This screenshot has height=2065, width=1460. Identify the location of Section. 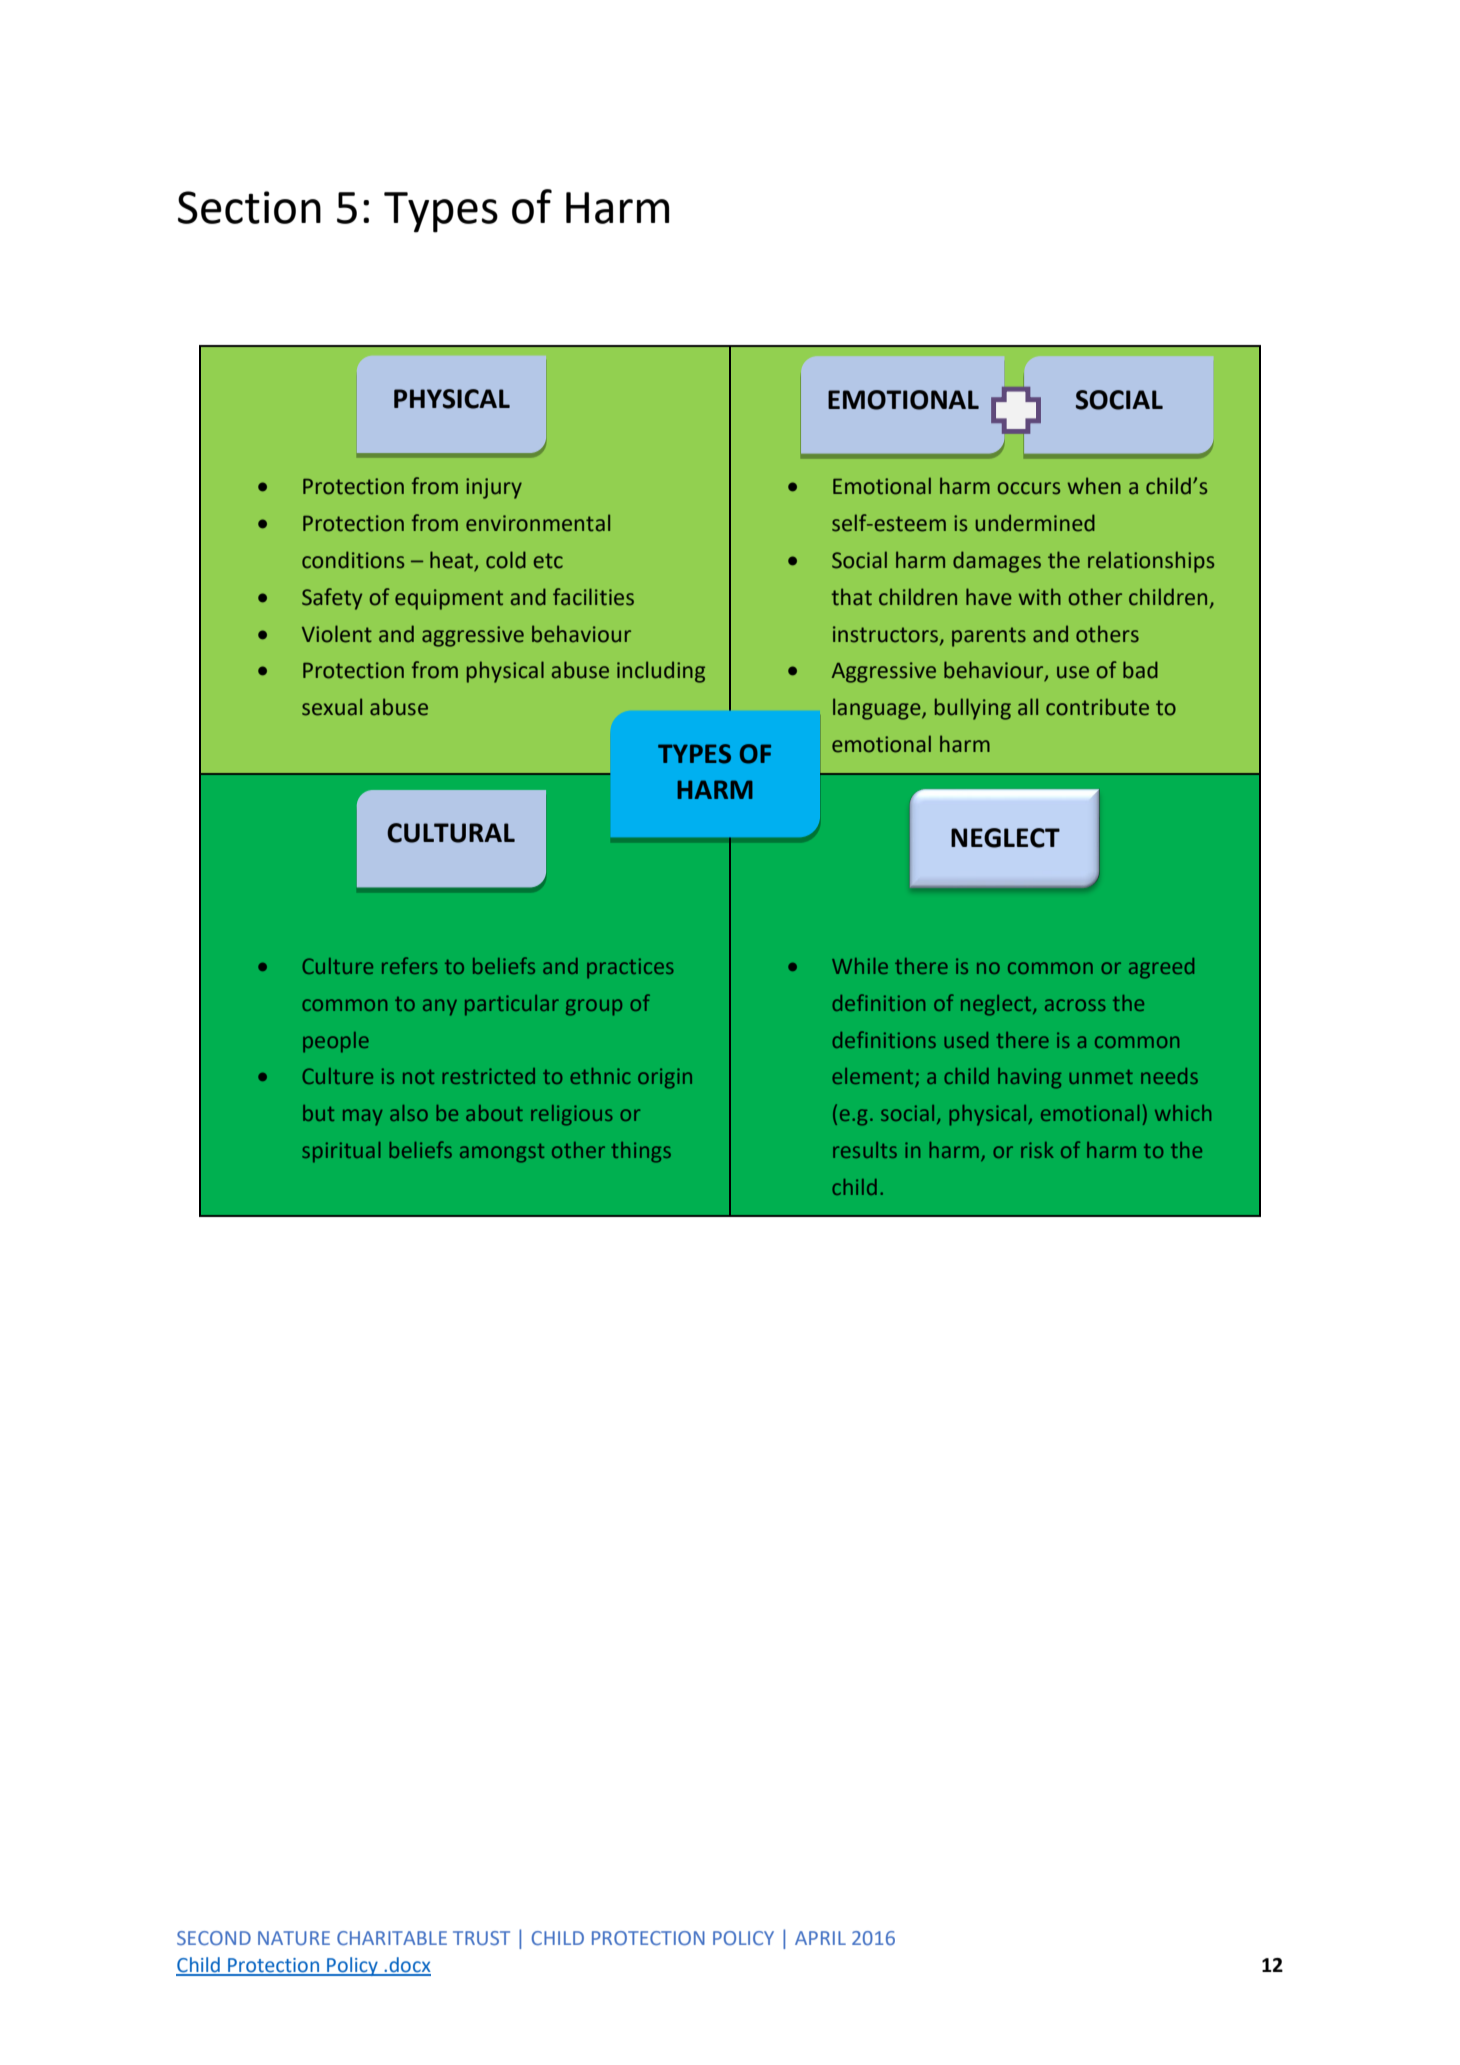
(249, 207).
